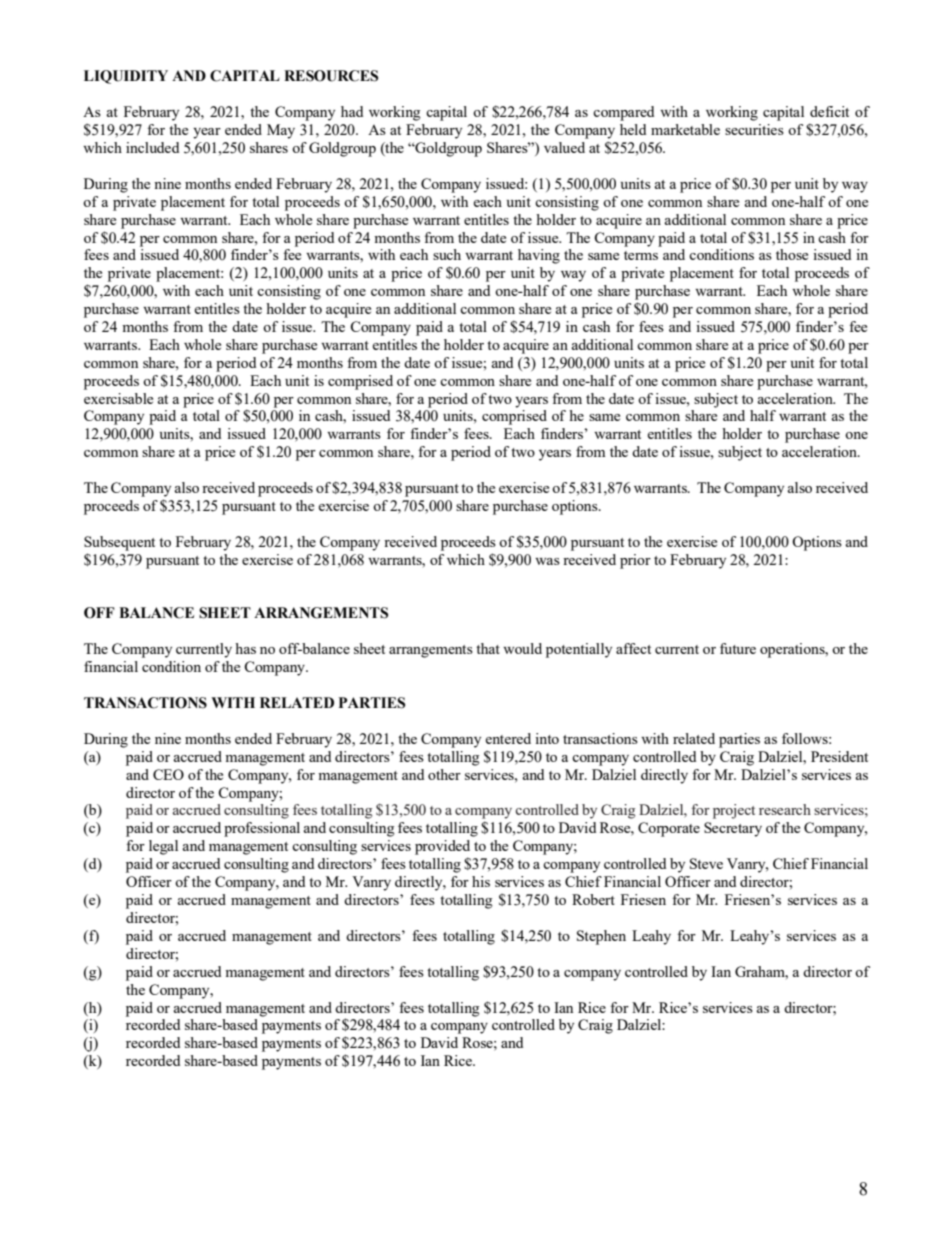 This image has height=1233, width=952. Describe the element at coordinates (168, 774) in the image. I see `CEO` at that location.
